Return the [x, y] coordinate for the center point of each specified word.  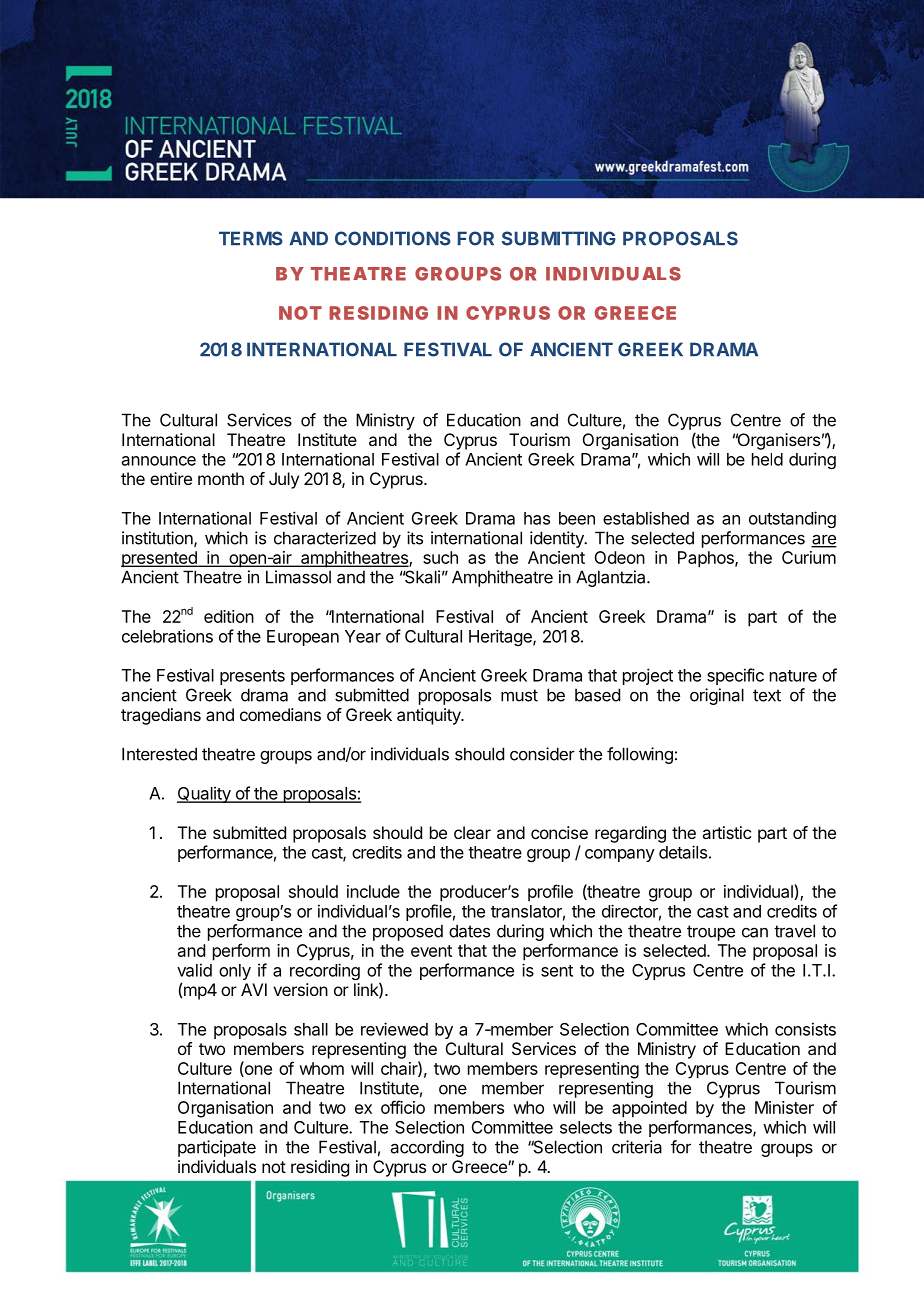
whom [321, 1068]
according [427, 1148]
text [767, 695]
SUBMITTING [559, 238]
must [519, 695]
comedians [280, 714]
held [767, 459]
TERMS [251, 238]
